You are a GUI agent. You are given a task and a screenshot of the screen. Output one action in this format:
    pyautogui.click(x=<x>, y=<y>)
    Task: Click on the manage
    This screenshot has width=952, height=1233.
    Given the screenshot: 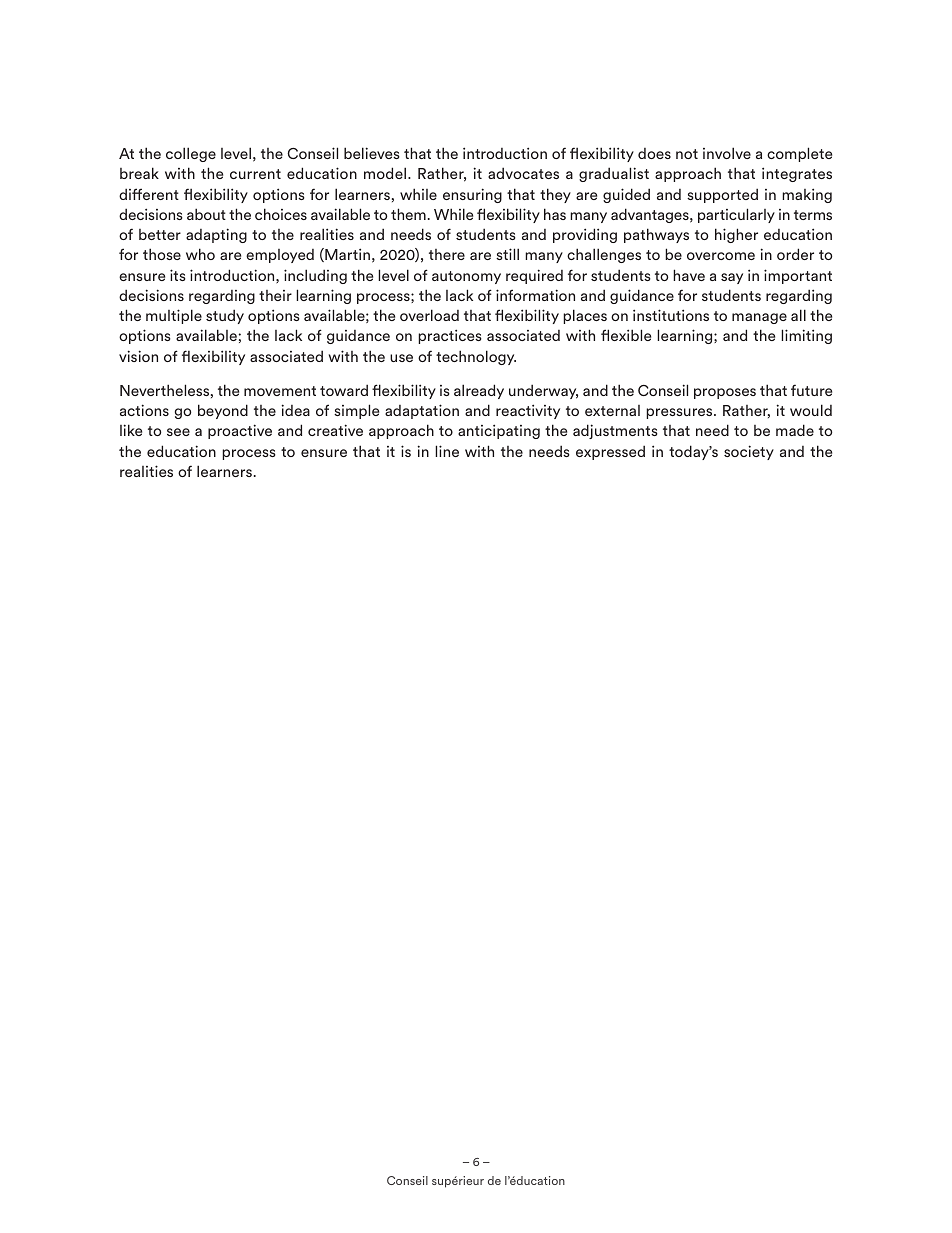 What is the action you would take?
    pyautogui.click(x=759, y=318)
